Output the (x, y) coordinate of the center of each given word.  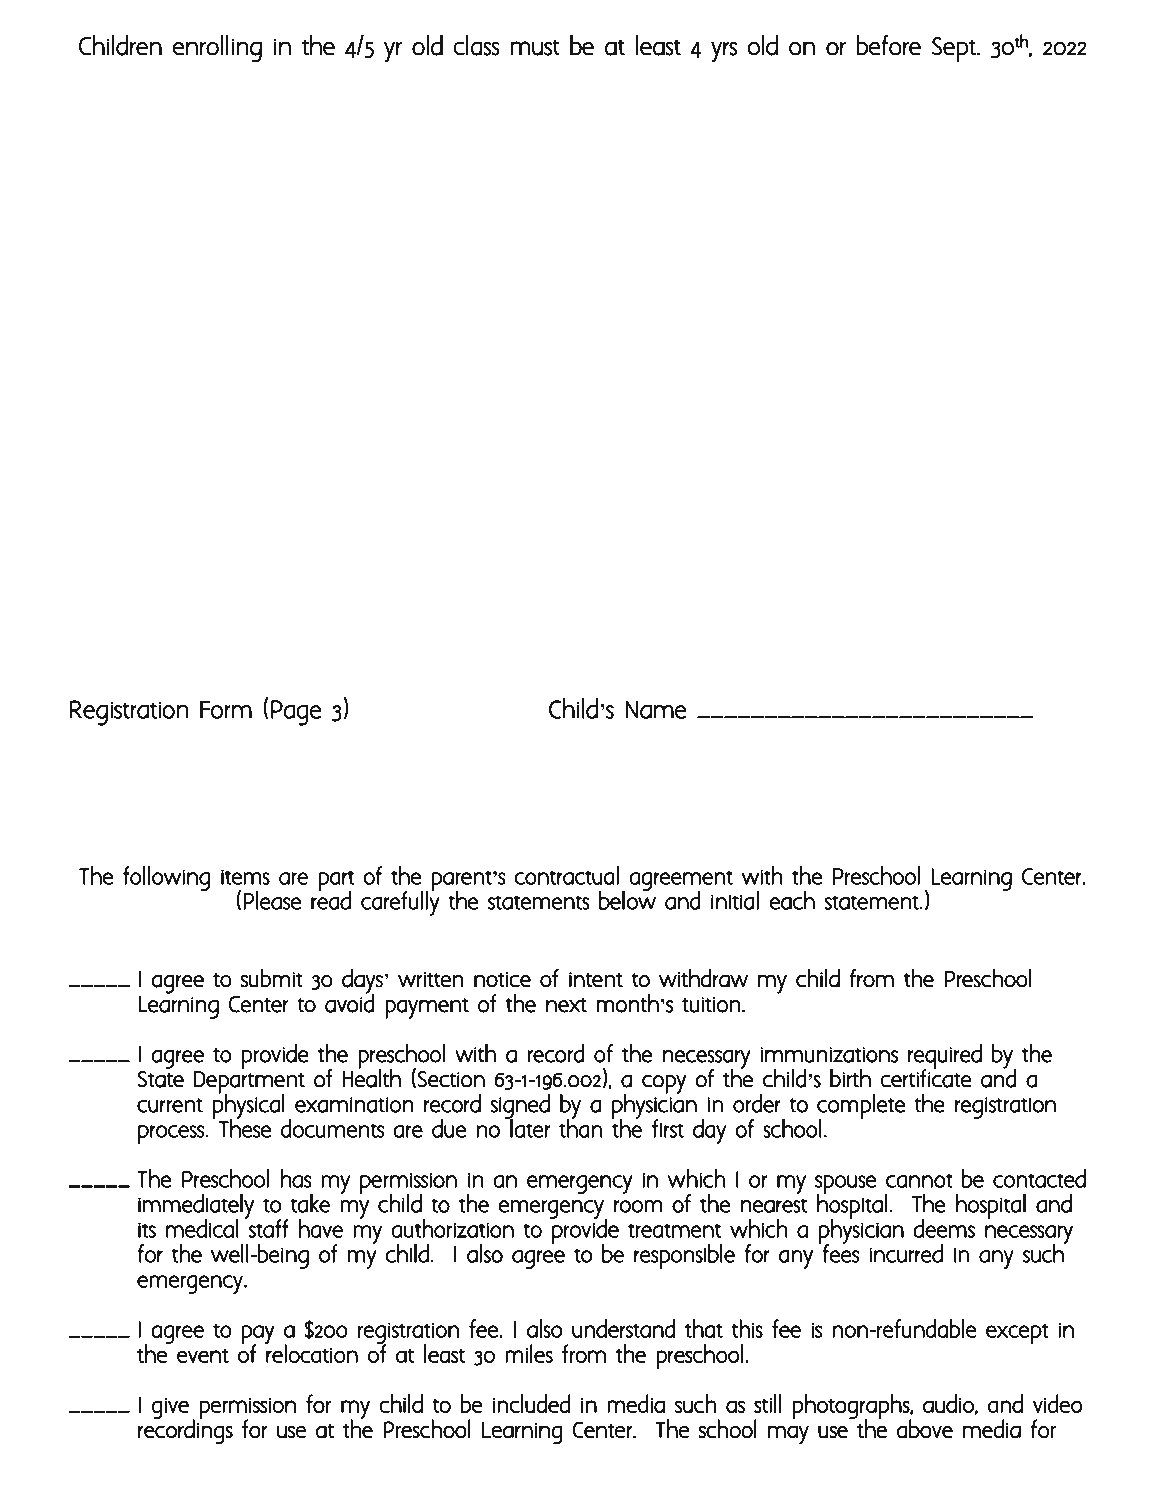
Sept (955, 50)
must (535, 48)
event (203, 1356)
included (532, 1403)
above (925, 1429)
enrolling (217, 48)
